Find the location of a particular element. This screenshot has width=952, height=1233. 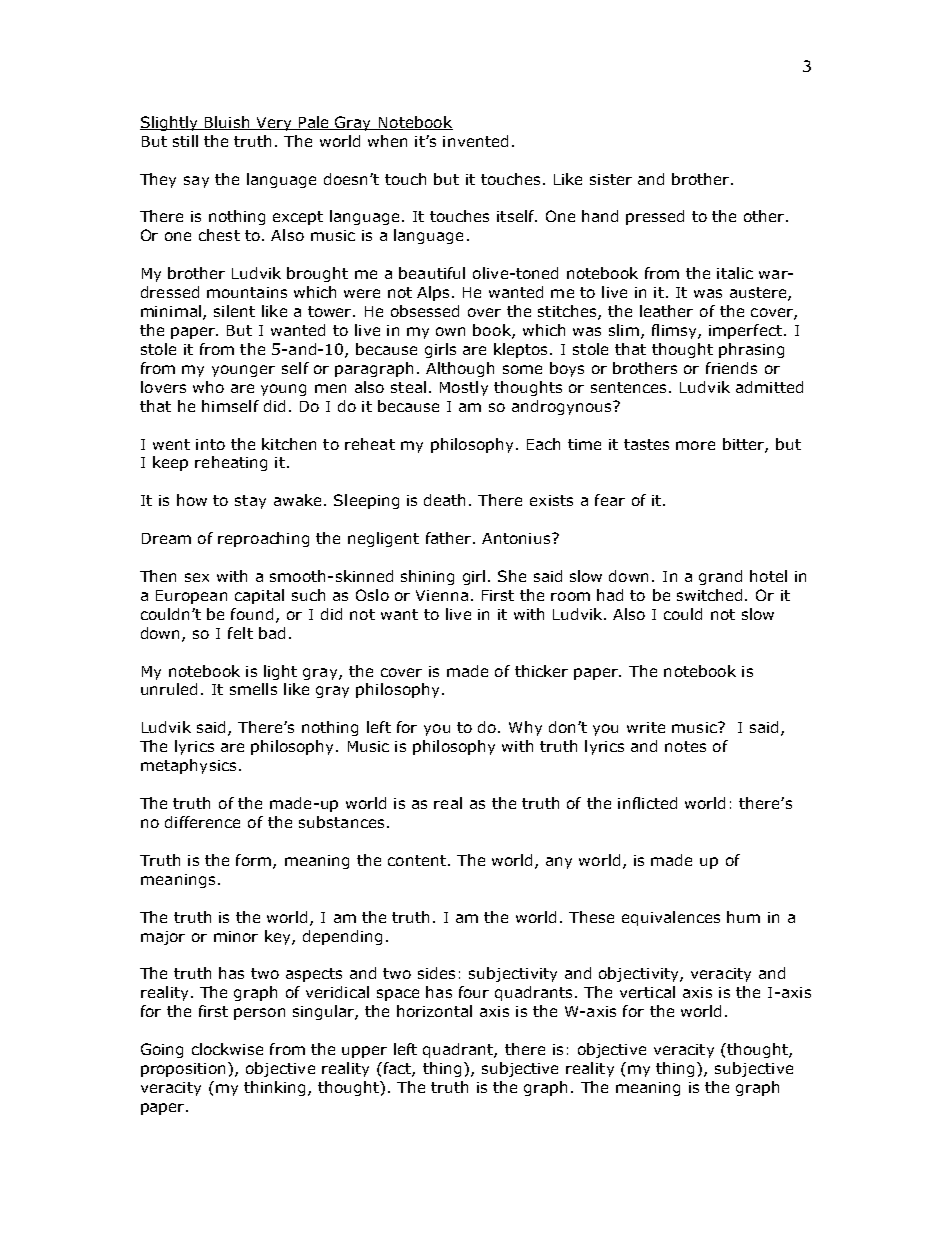

difference is located at coordinates (202, 822).
